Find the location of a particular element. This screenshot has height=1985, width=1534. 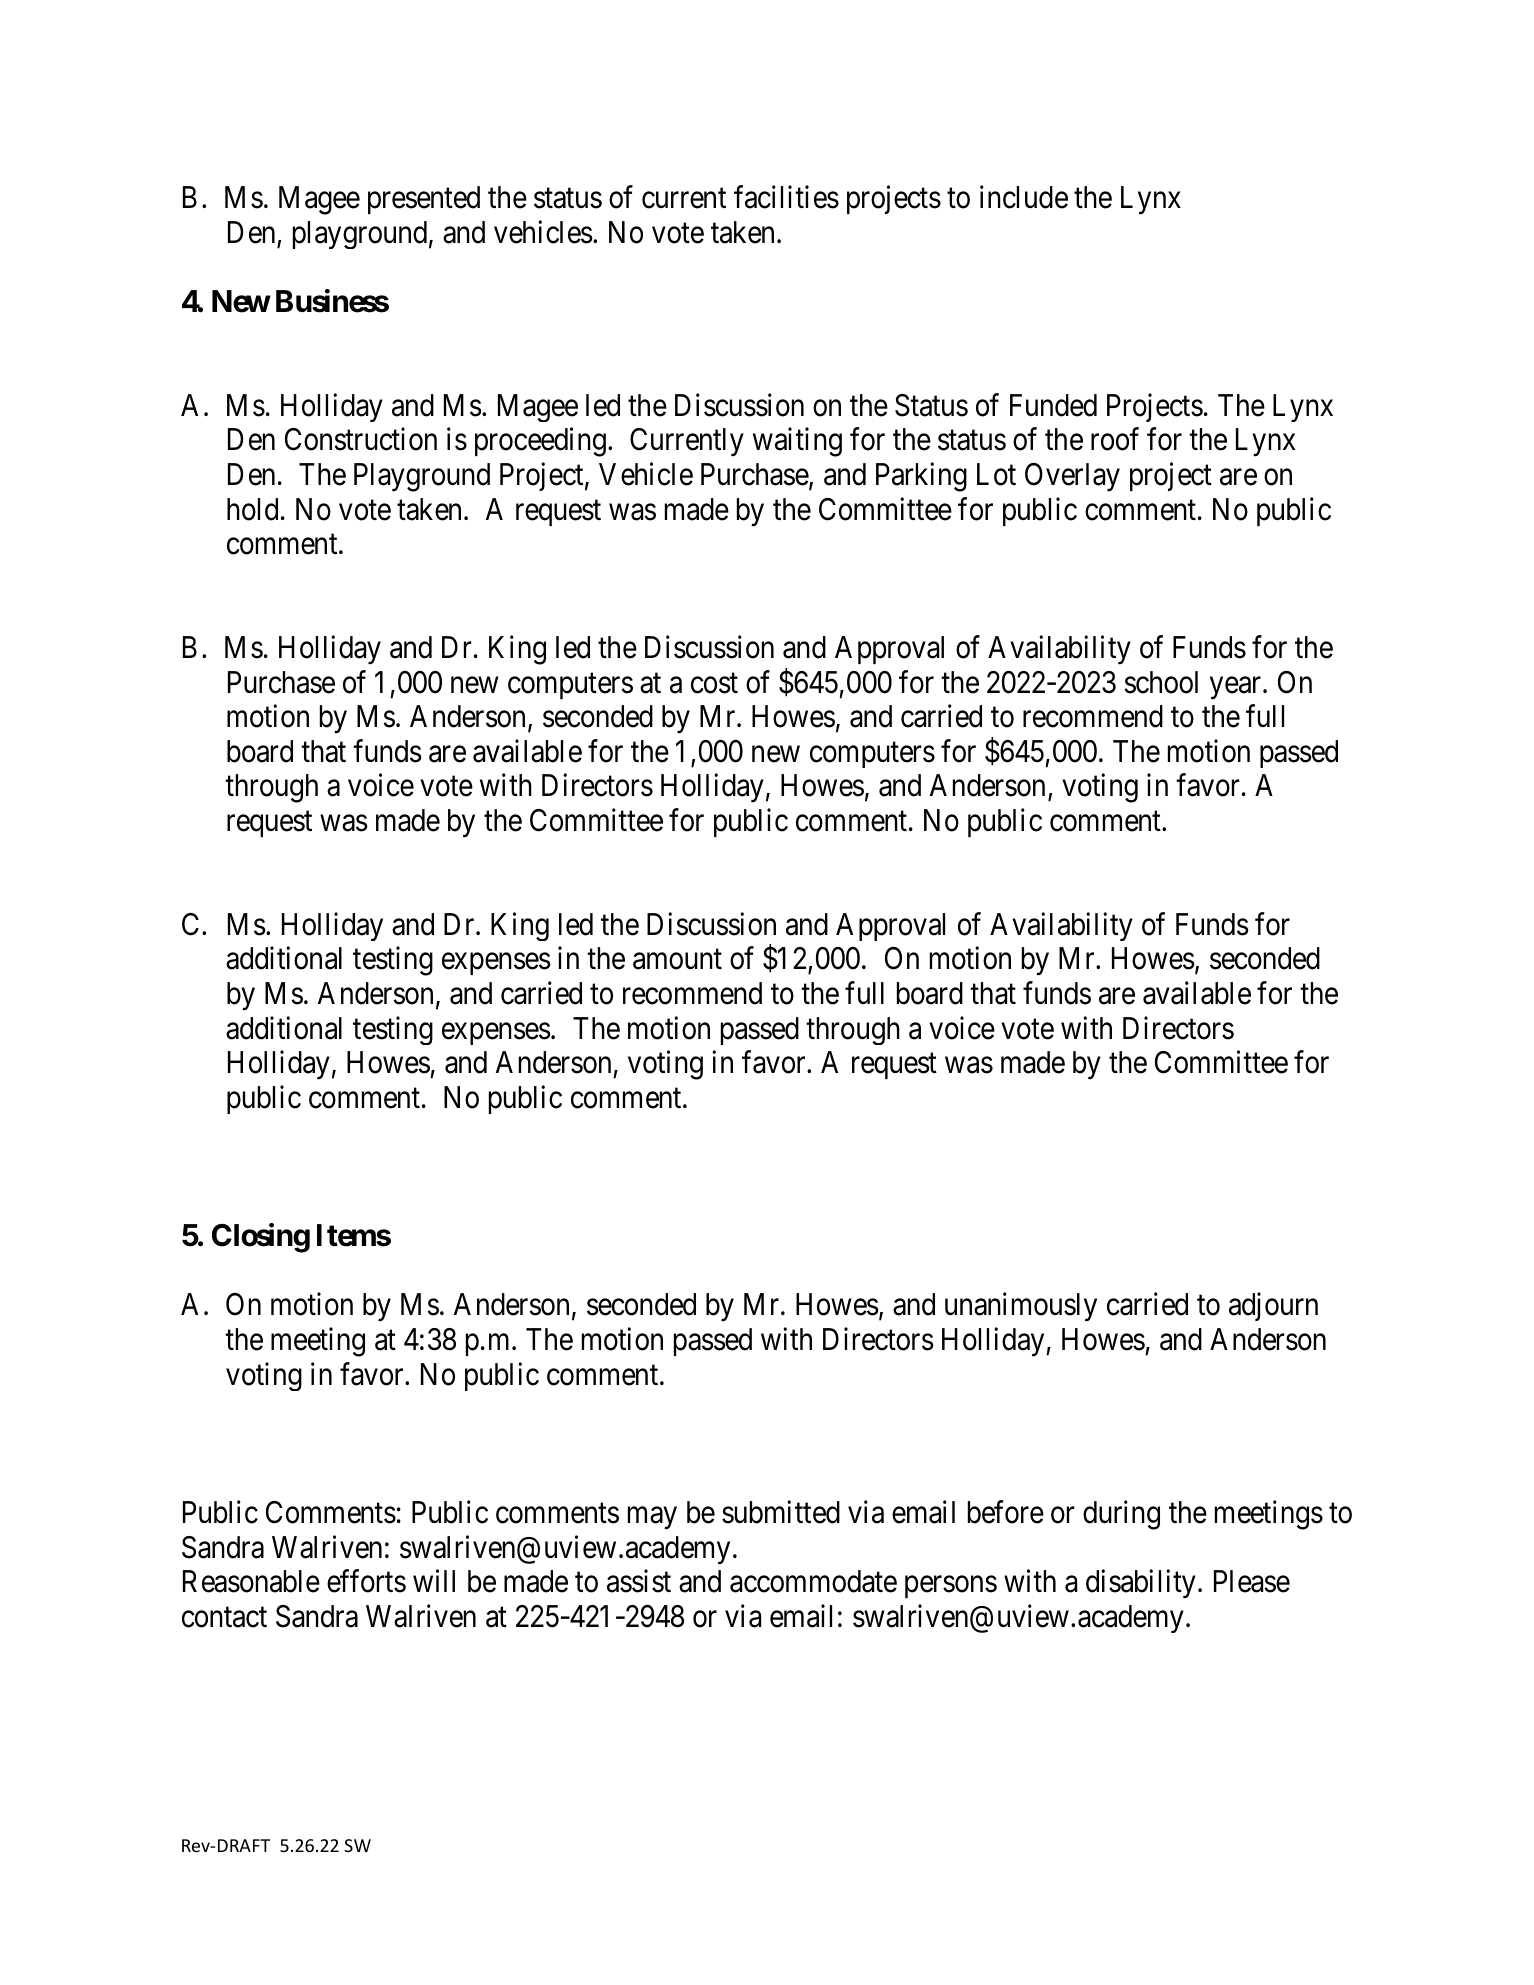

hold is located at coordinates (252, 509).
